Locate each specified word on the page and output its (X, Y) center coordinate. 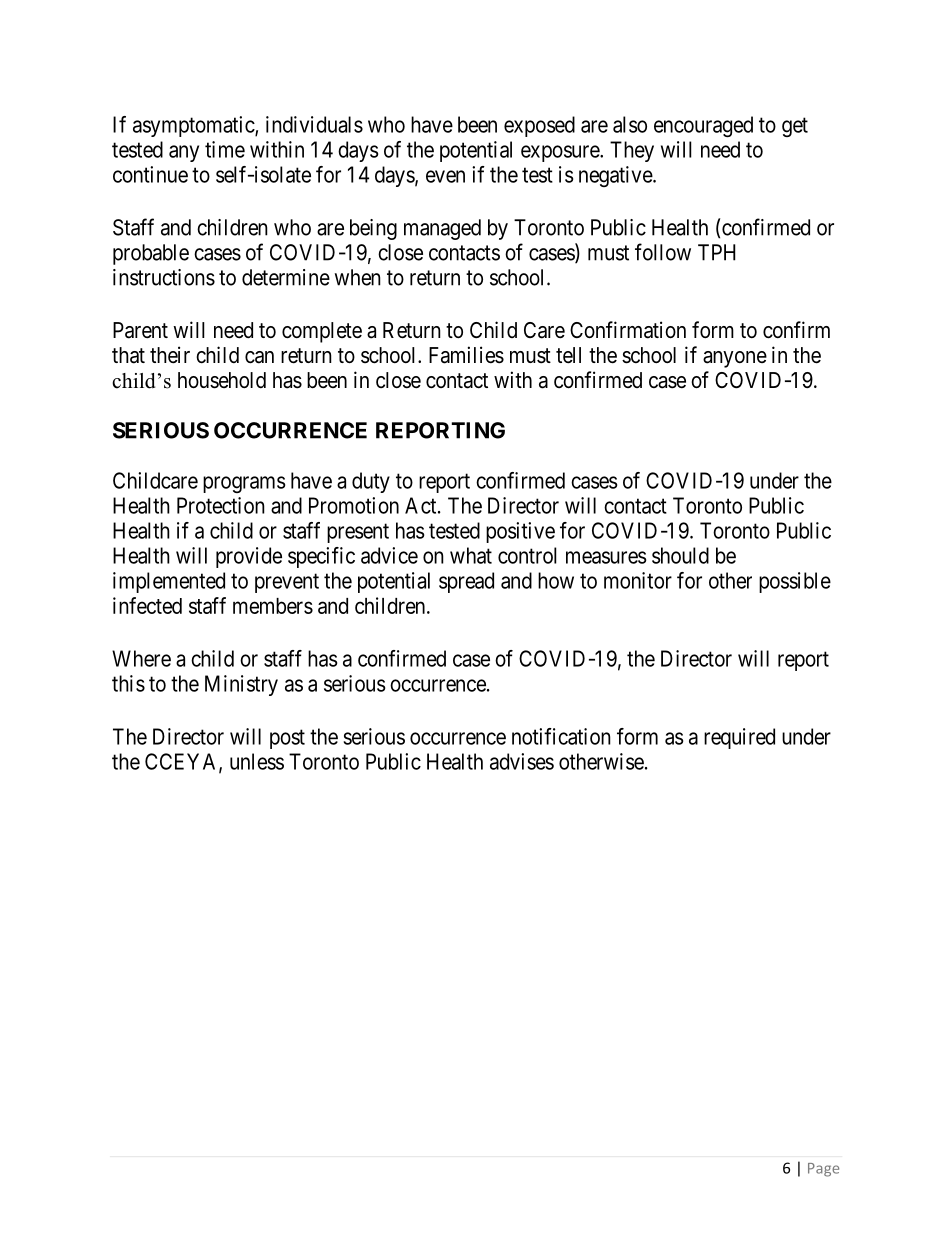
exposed (539, 126)
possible (795, 582)
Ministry (241, 685)
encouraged (703, 126)
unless (257, 761)
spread (466, 582)
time (225, 149)
